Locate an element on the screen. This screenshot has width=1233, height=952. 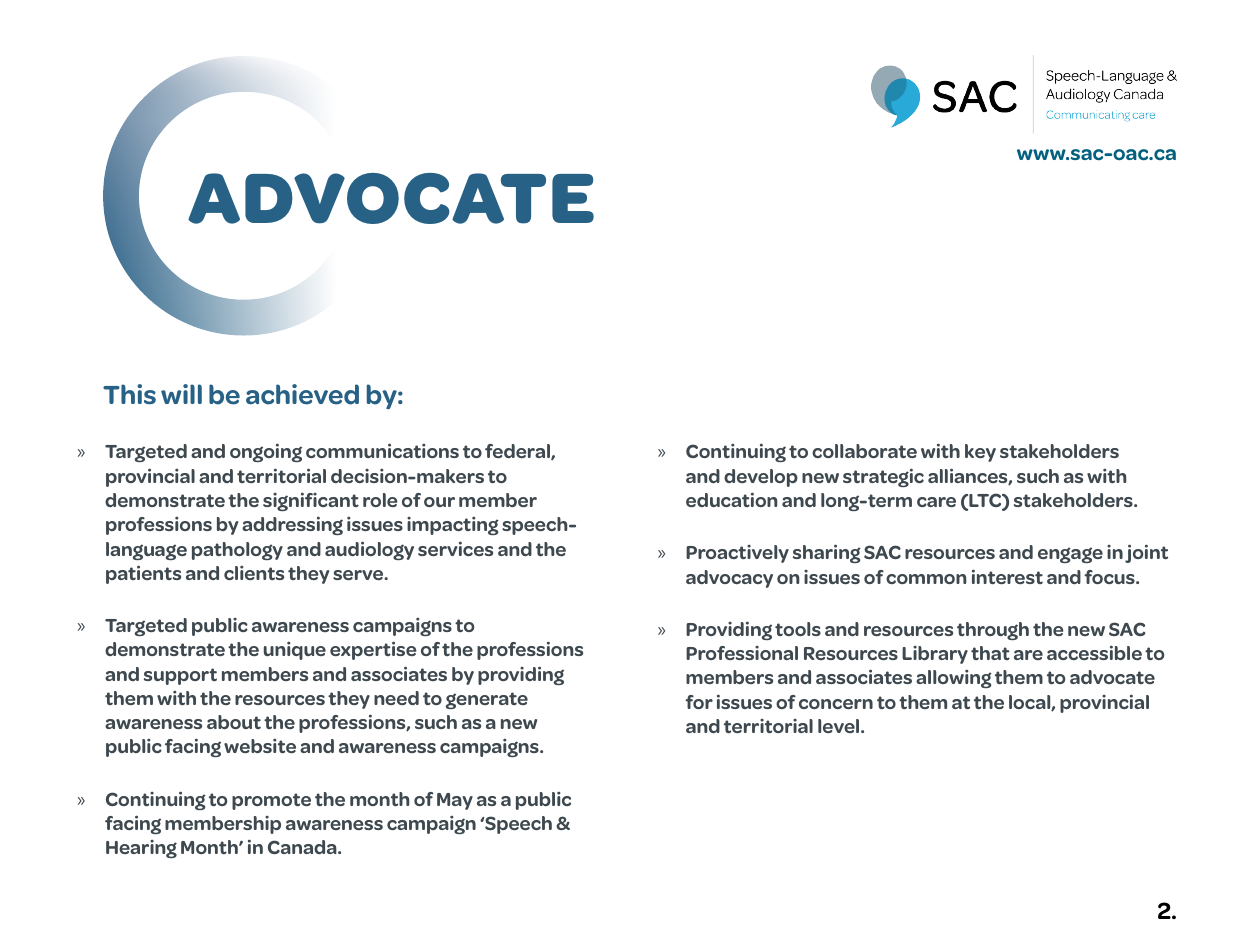
engage is located at coordinates (1070, 555).
